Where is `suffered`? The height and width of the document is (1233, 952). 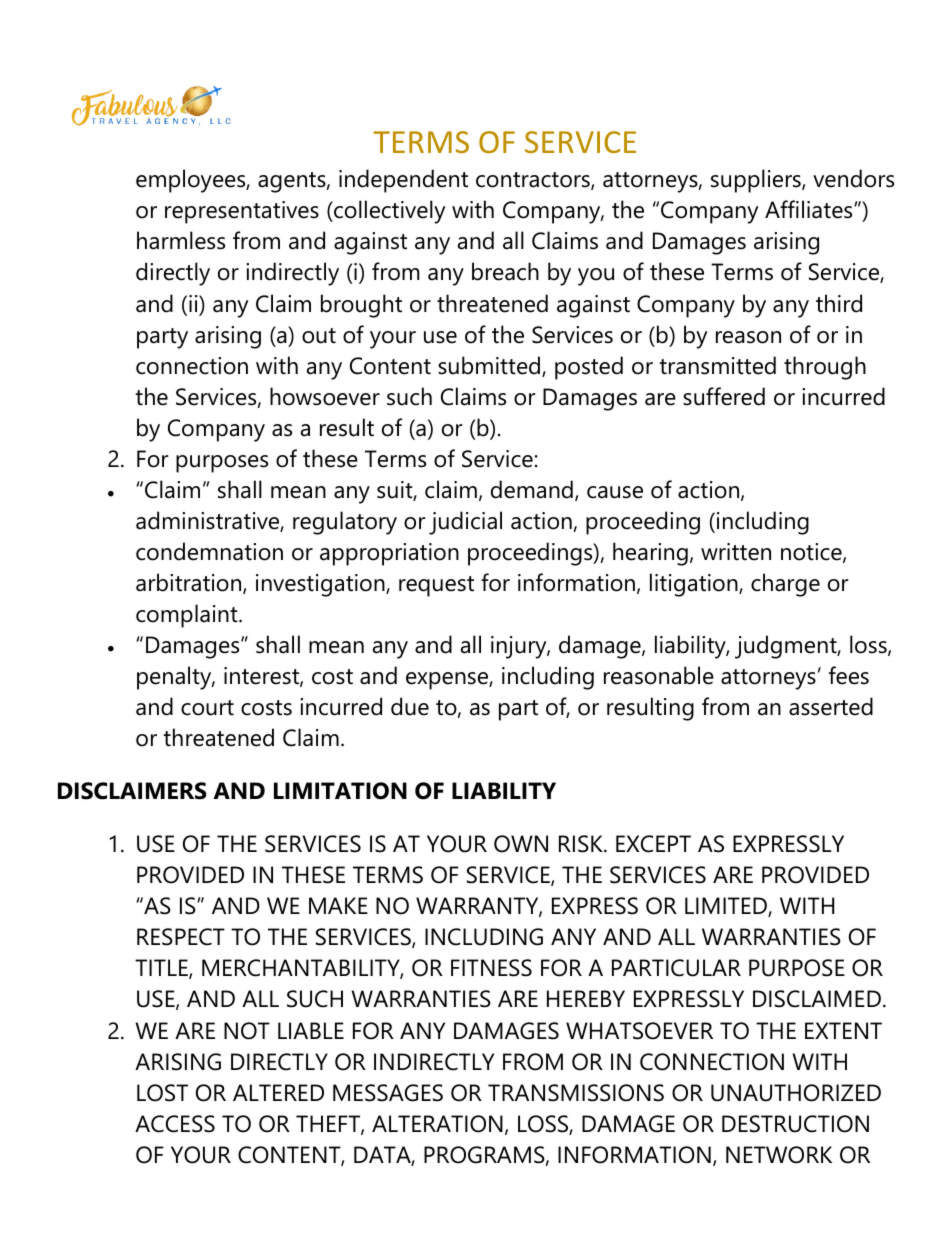
suffered is located at coordinates (724, 396).
